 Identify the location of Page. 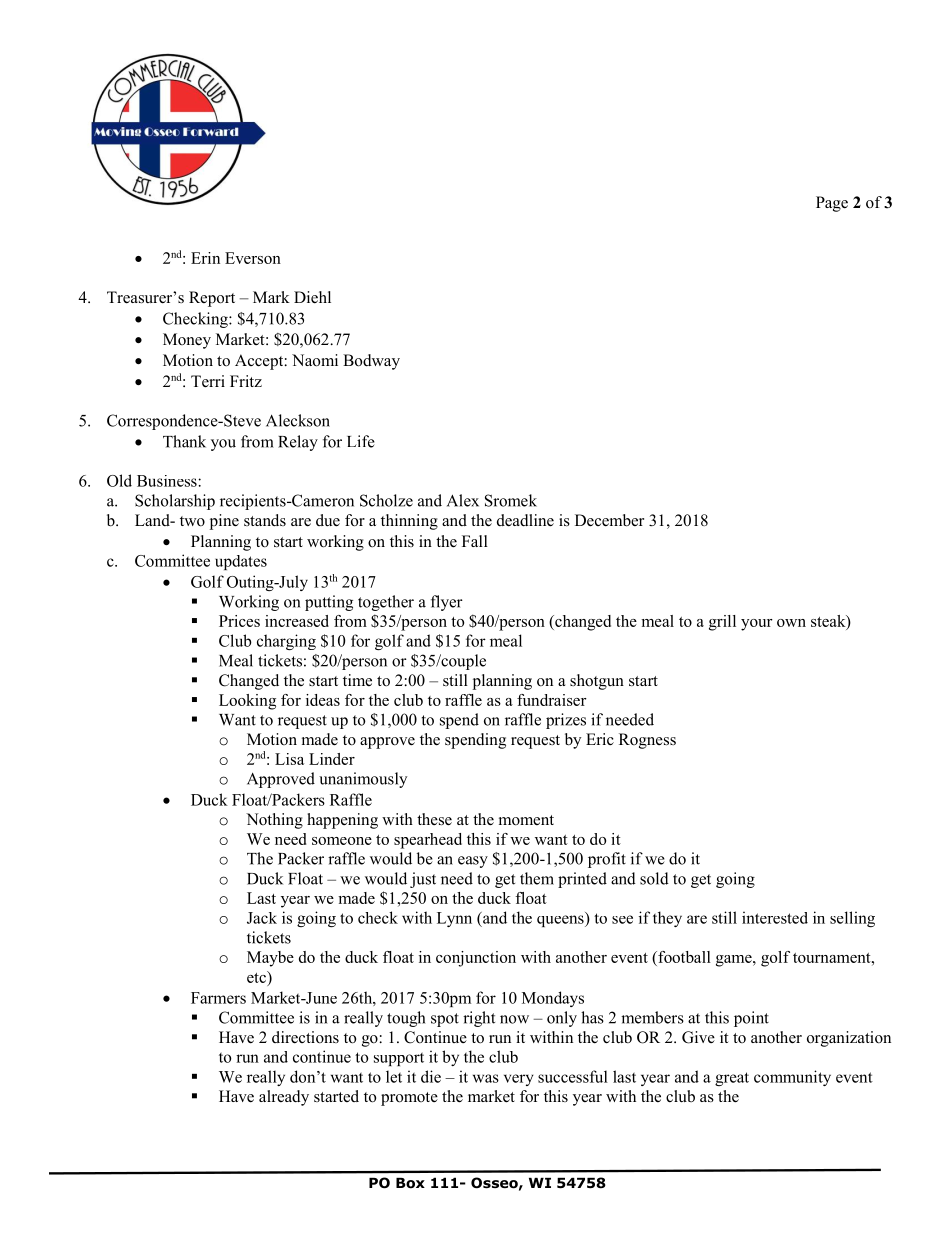
(832, 204).
